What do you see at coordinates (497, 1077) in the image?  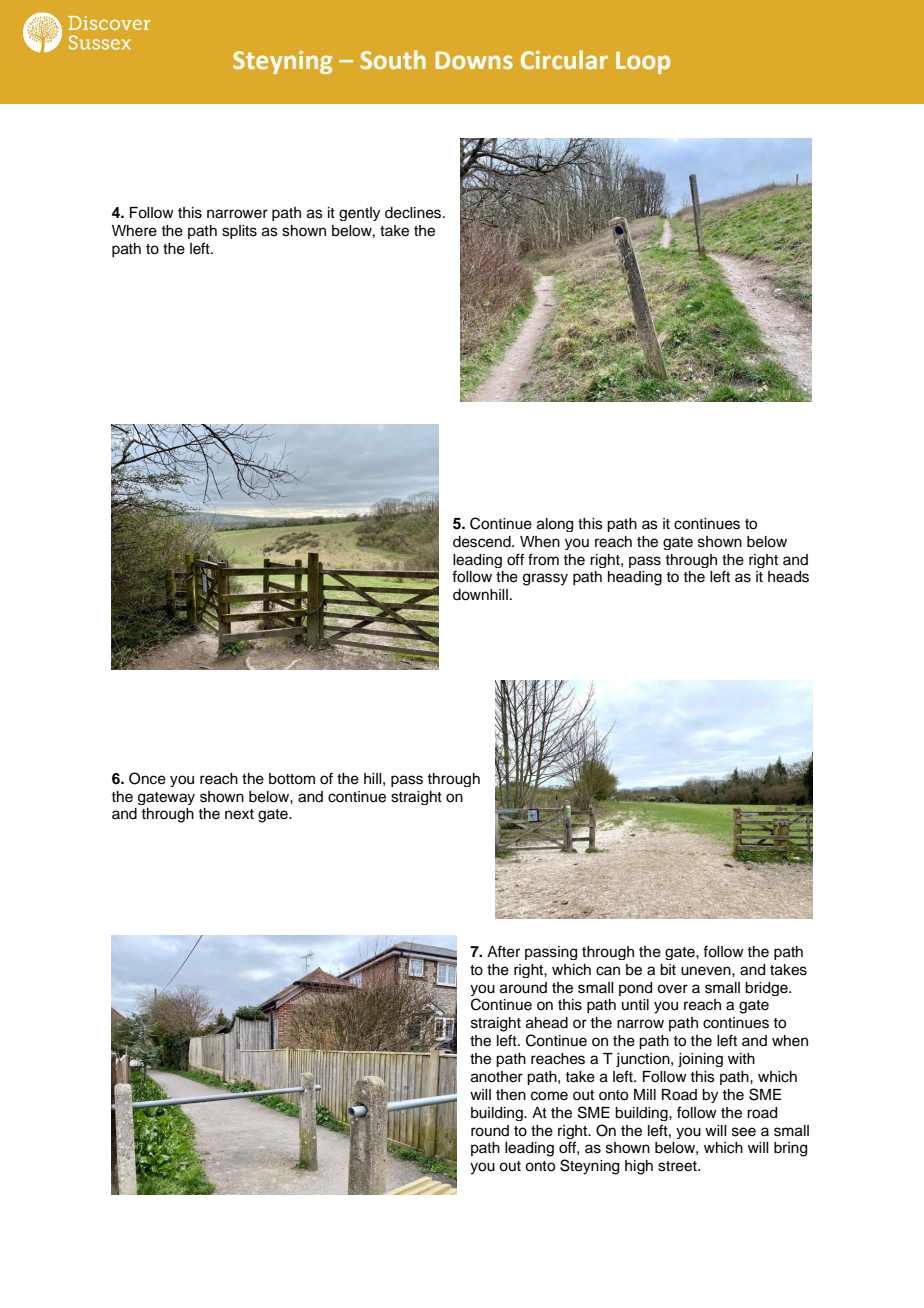 I see `another` at bounding box center [497, 1077].
